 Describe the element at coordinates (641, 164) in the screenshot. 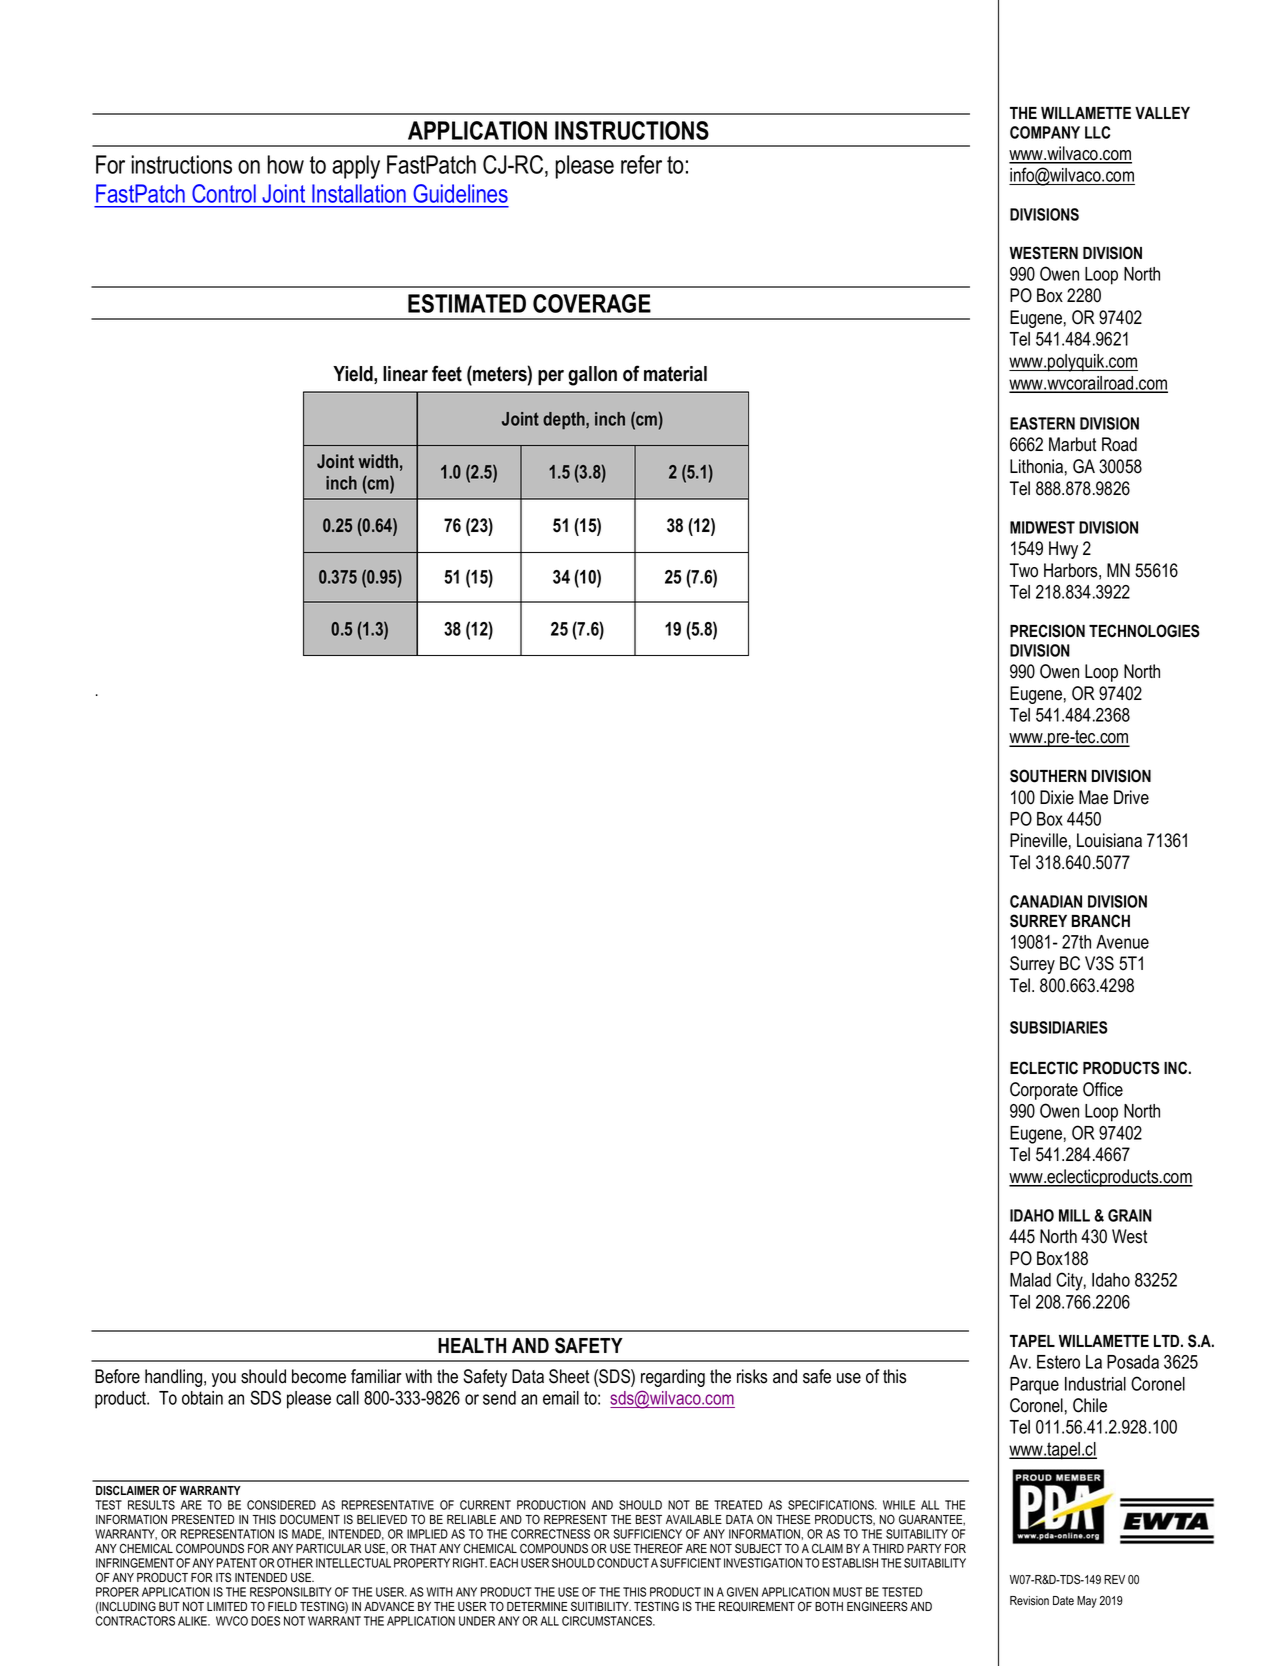

I see `refer` at that location.
